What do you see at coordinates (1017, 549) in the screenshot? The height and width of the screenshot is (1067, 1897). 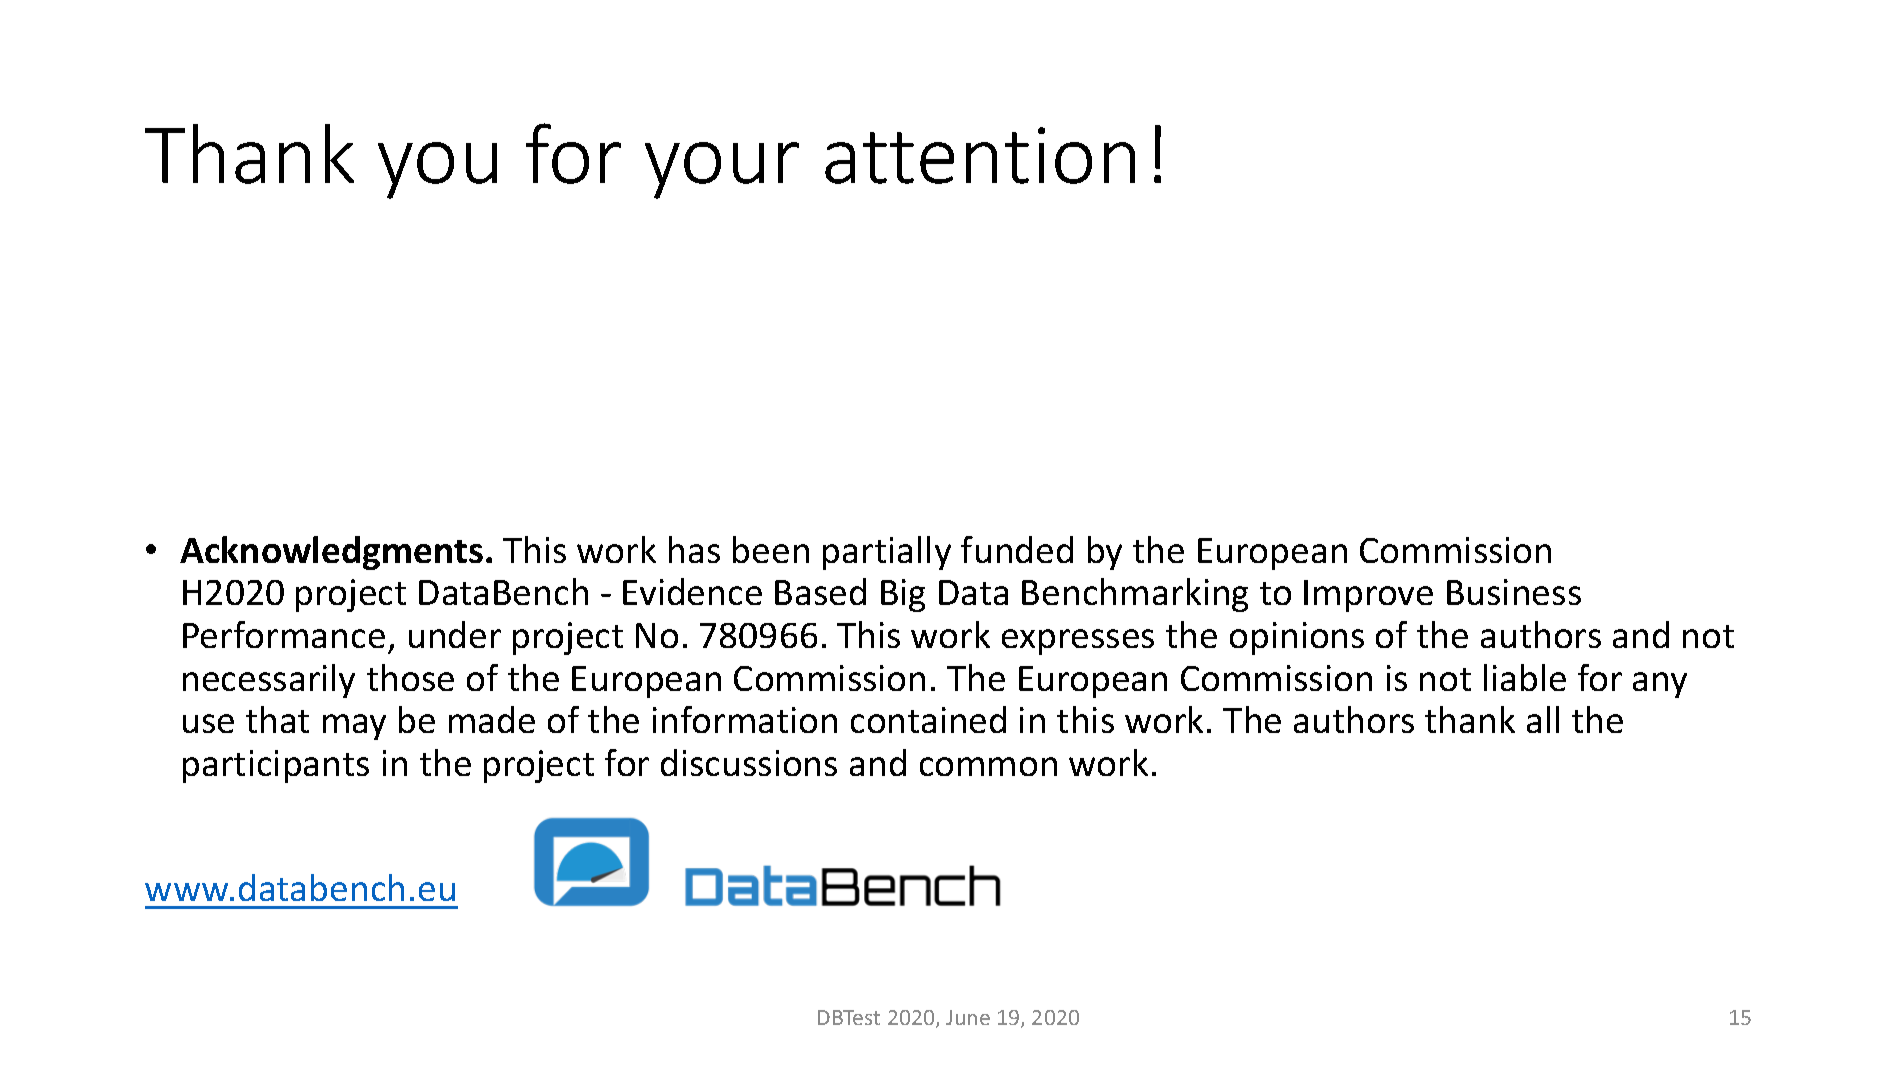 I see `funded` at bounding box center [1017, 549].
